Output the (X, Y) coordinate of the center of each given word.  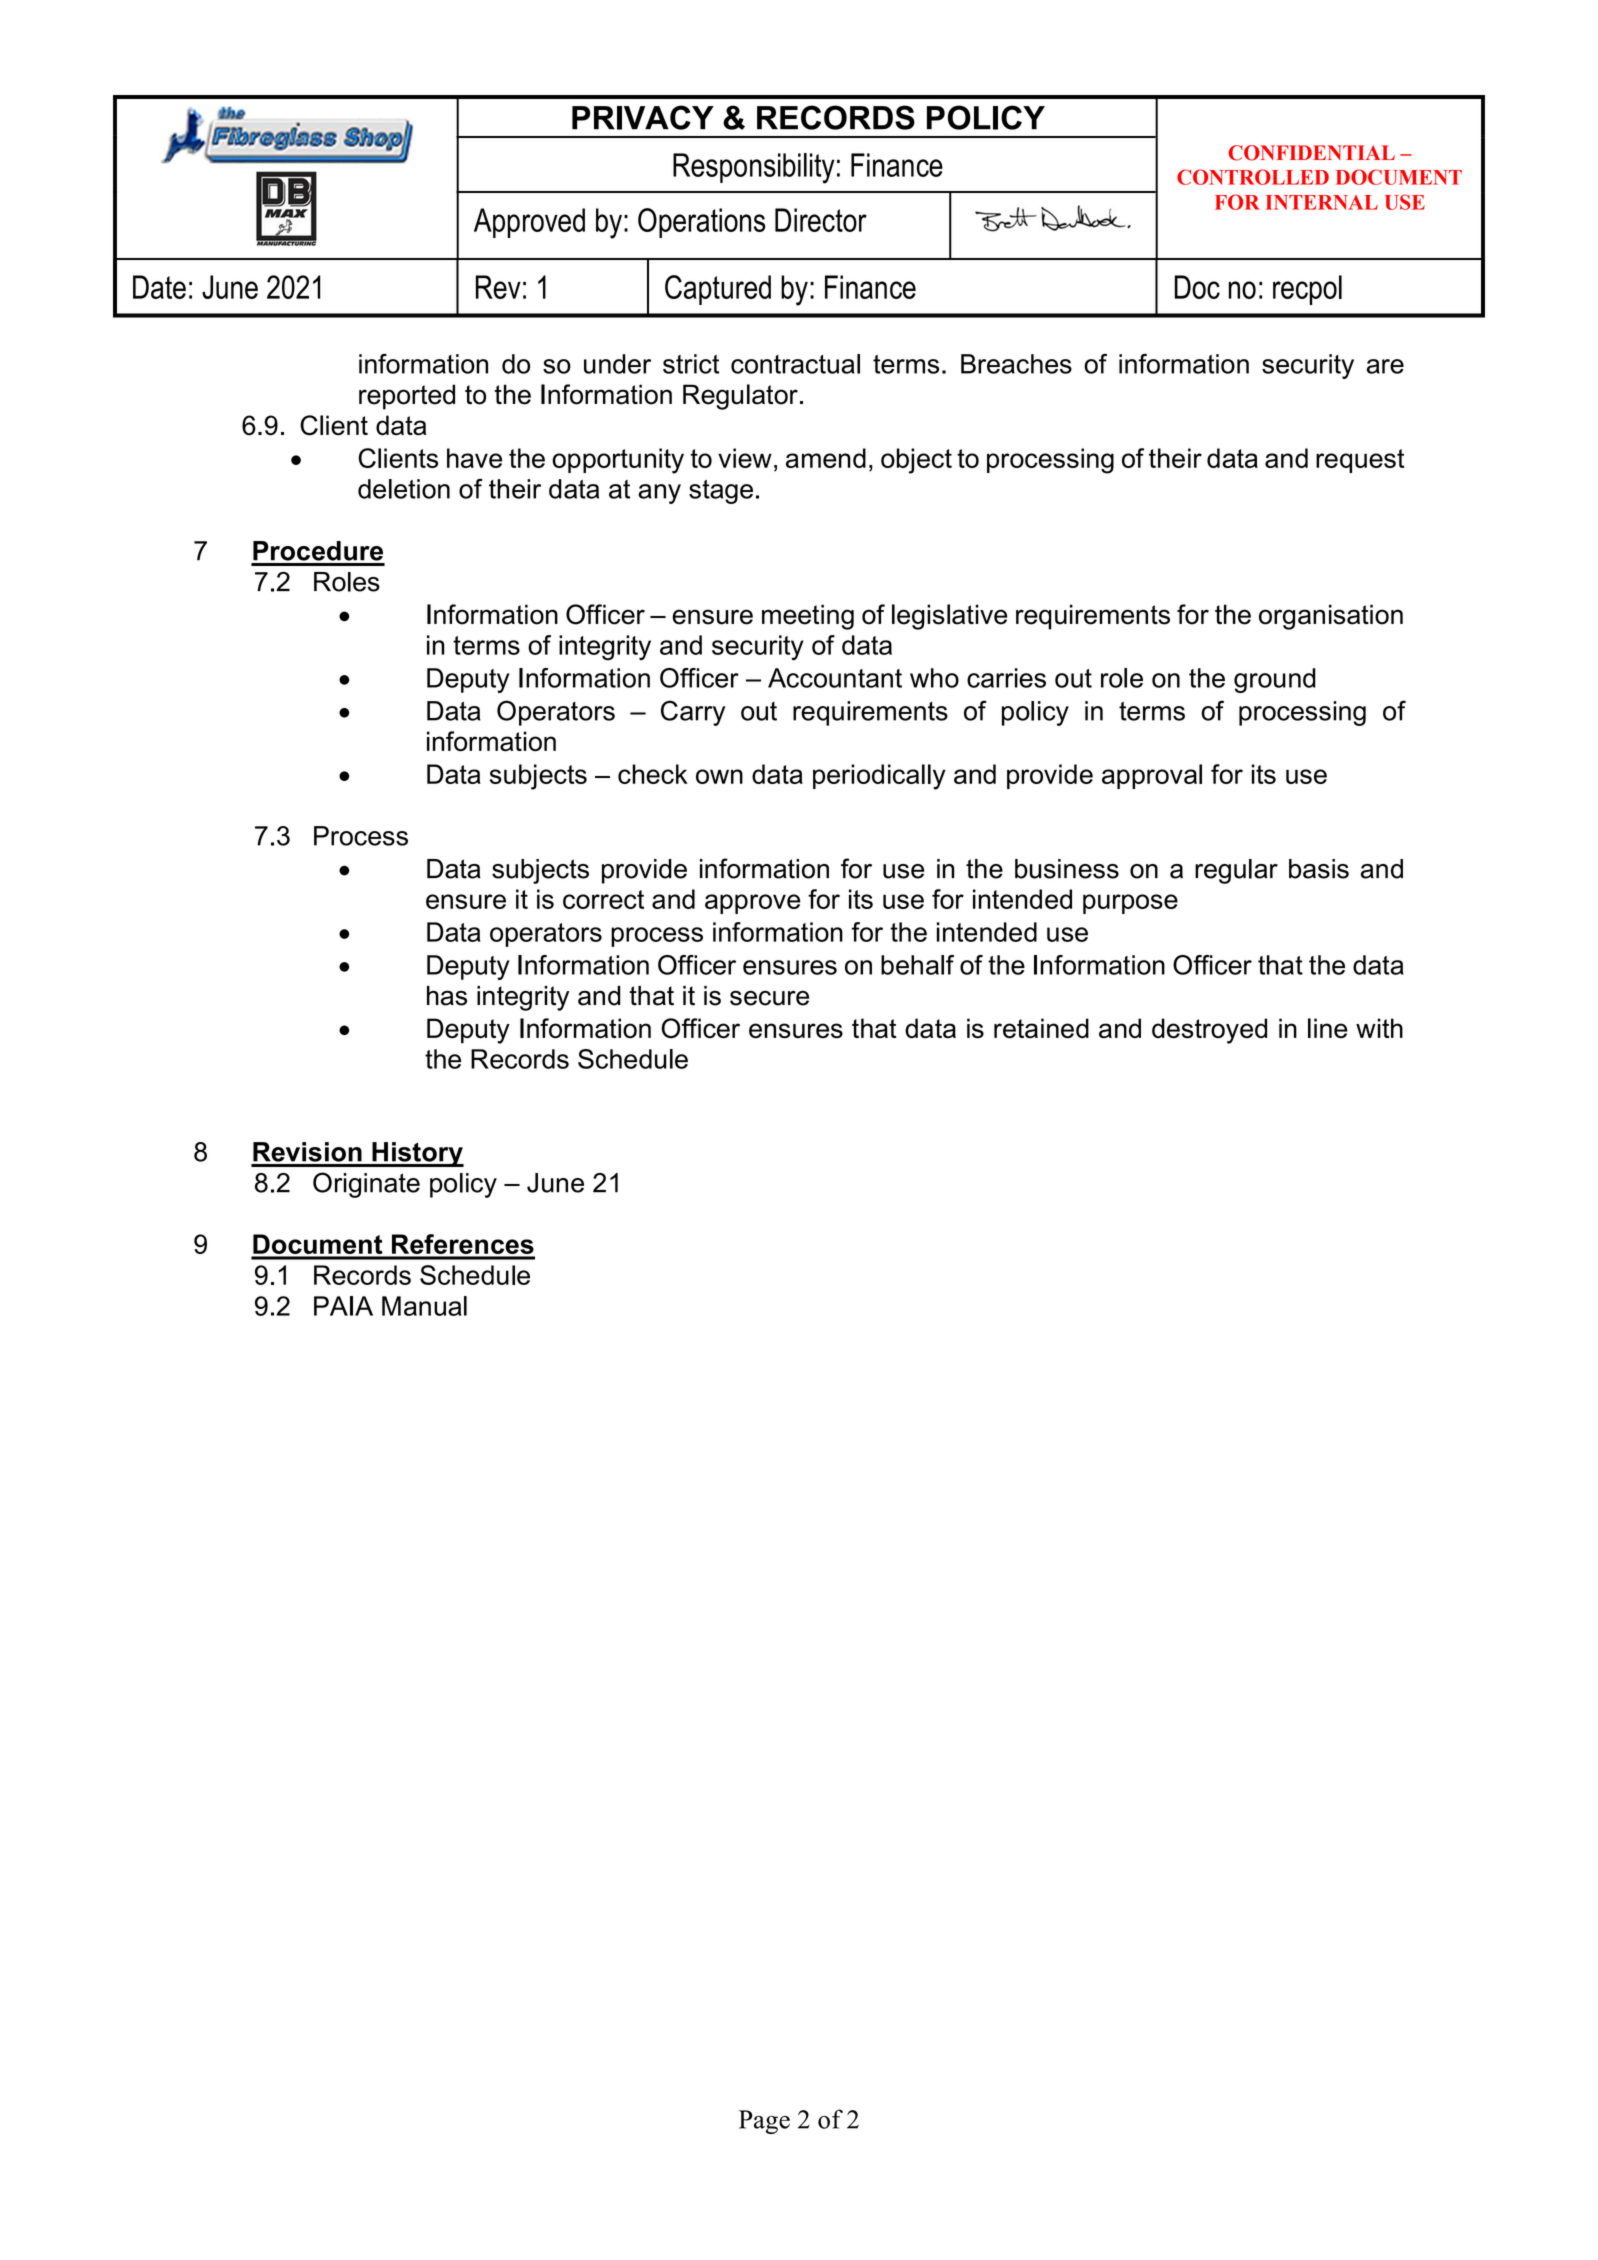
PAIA (343, 1306)
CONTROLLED (1253, 177)
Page (764, 2122)
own (719, 776)
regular (1236, 871)
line (1328, 1028)
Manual (424, 1306)
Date (159, 287)
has (447, 996)
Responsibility (754, 168)
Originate (366, 1185)
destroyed (1209, 1031)
